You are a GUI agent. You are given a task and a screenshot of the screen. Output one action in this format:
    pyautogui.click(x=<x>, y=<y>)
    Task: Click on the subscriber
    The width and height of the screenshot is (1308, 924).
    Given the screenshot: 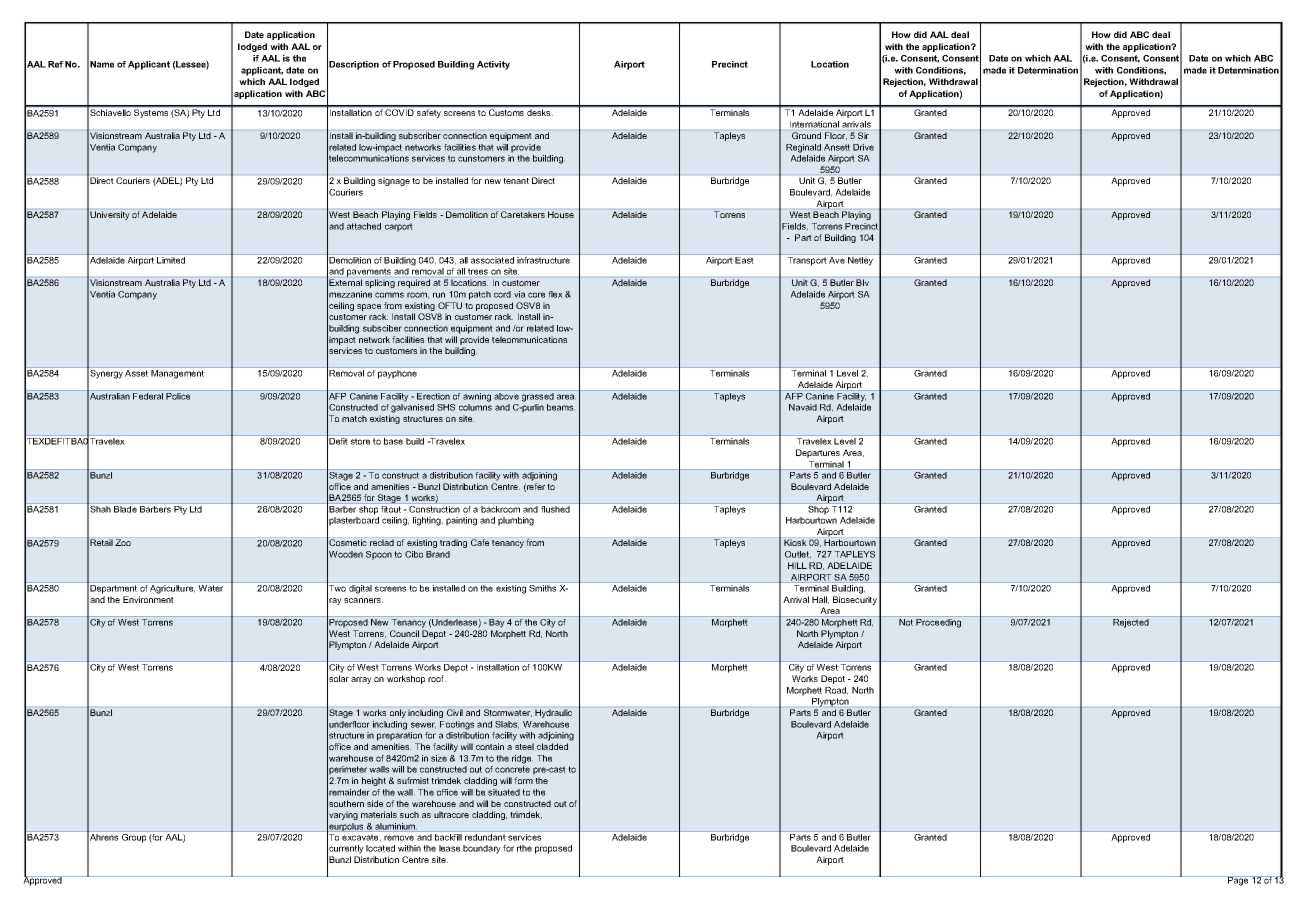 What is the action you would take?
    pyautogui.click(x=420, y=135)
